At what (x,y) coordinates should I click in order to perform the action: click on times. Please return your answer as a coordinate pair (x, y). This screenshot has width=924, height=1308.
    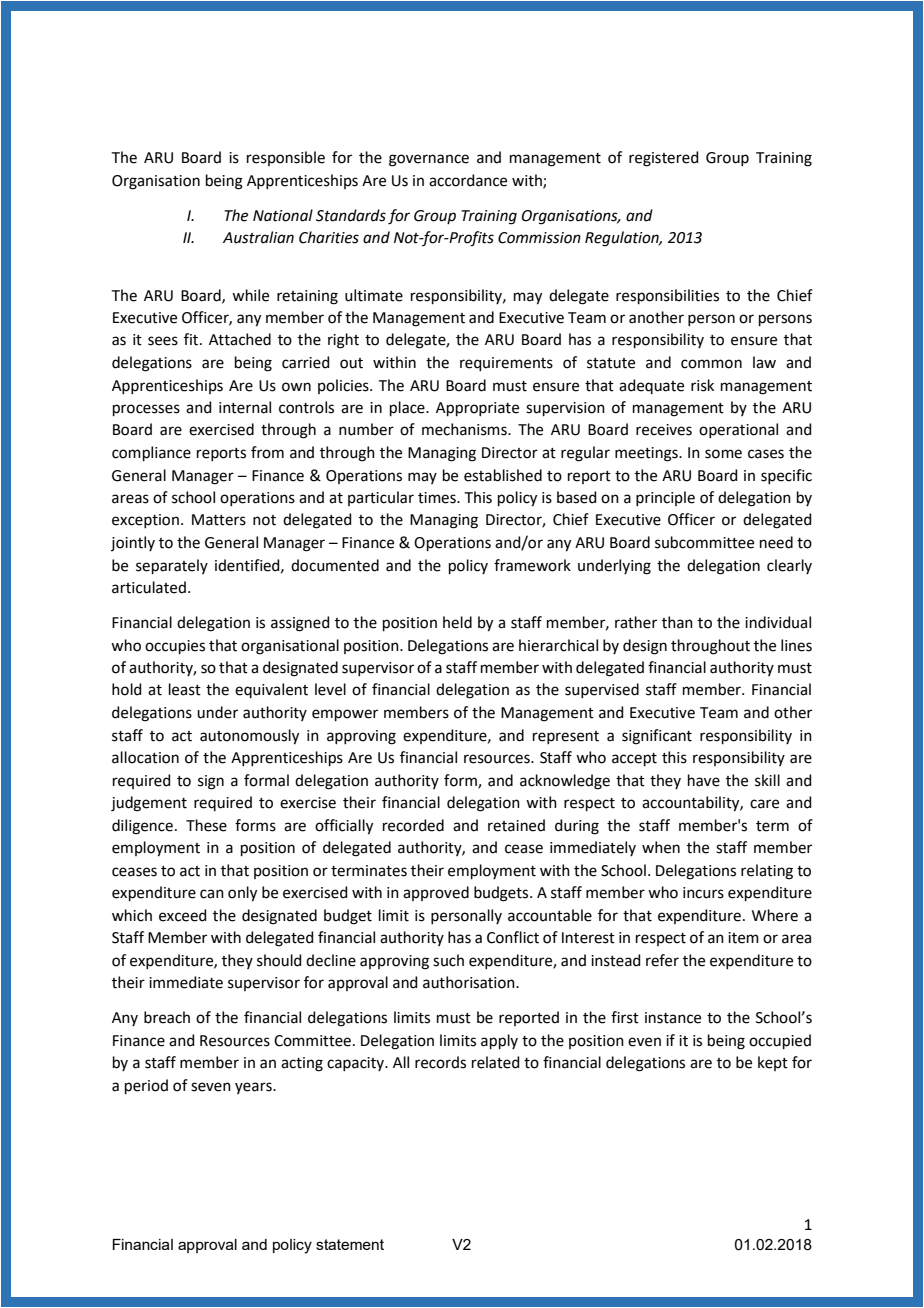
    Looking at the image, I should click on (438, 498).
